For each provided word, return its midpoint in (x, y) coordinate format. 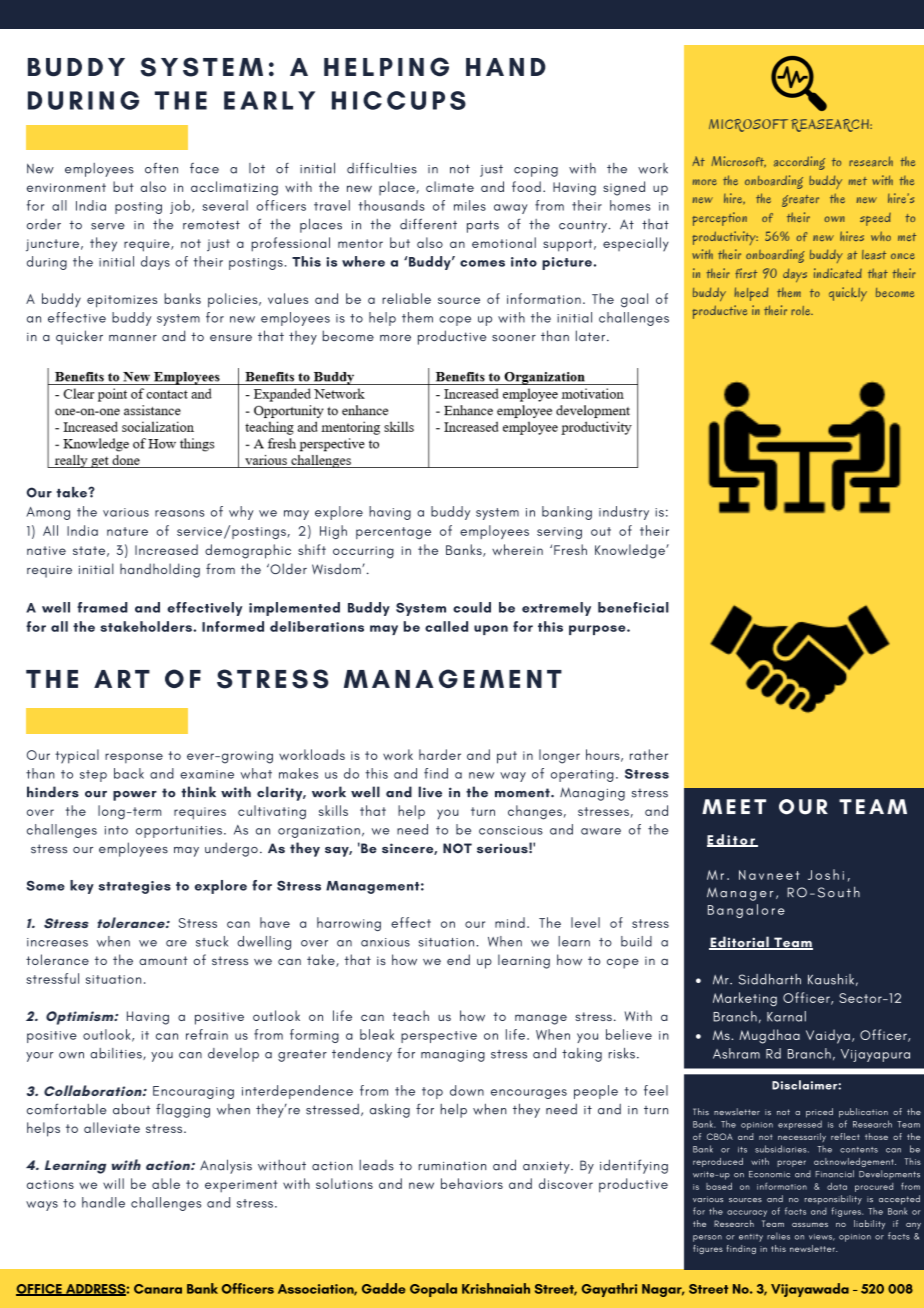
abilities (117, 1054)
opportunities (179, 832)
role (802, 310)
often (161, 168)
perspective (439, 1037)
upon (491, 630)
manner (133, 338)
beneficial (633, 607)
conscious (511, 830)
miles (470, 205)
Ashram (736, 1053)
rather (649, 754)
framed (102, 607)
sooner (514, 338)
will (113, 1183)
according (799, 163)
